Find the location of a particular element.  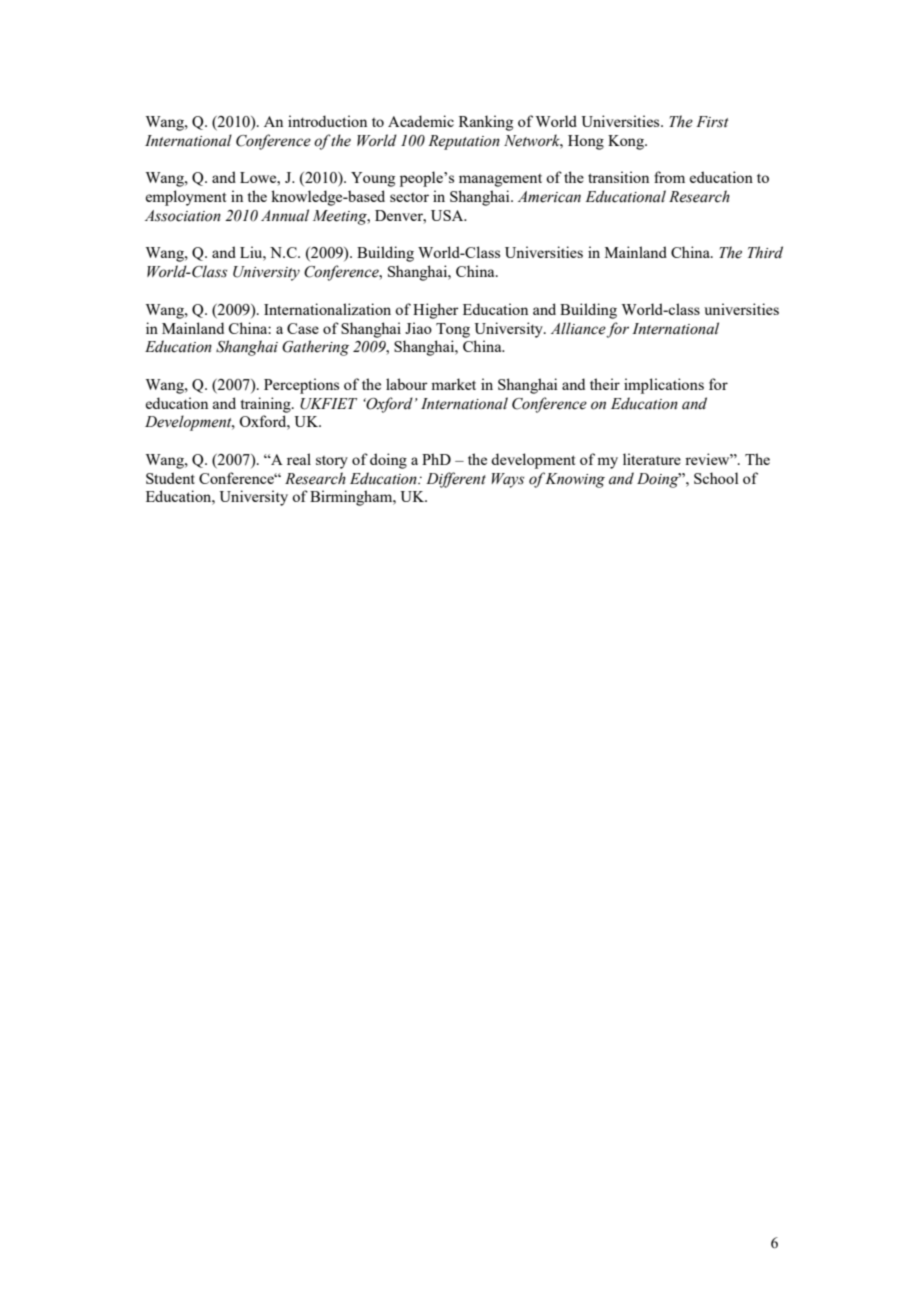

Higher is located at coordinates (436, 311).
